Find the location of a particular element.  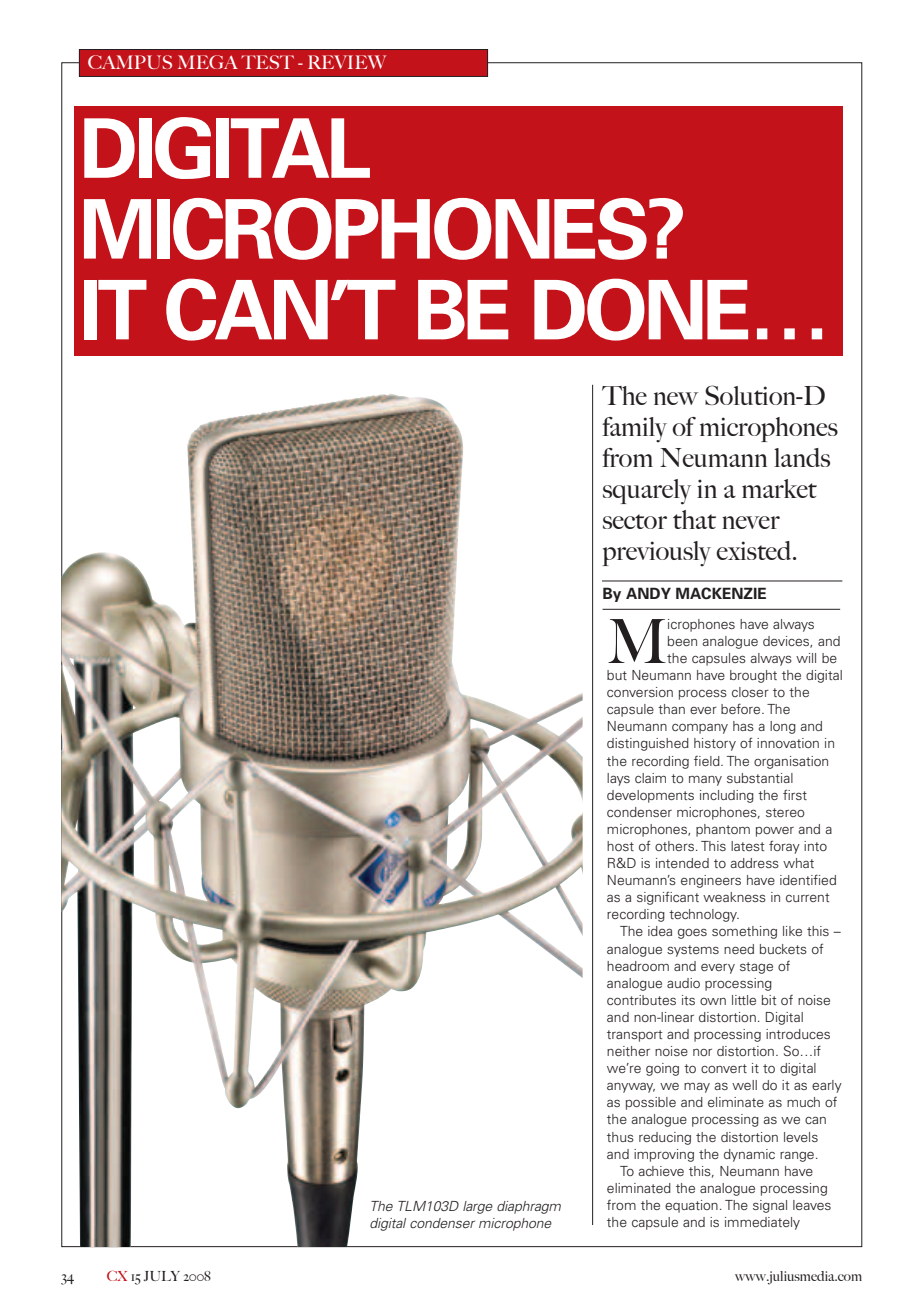

lays is located at coordinates (618, 779).
